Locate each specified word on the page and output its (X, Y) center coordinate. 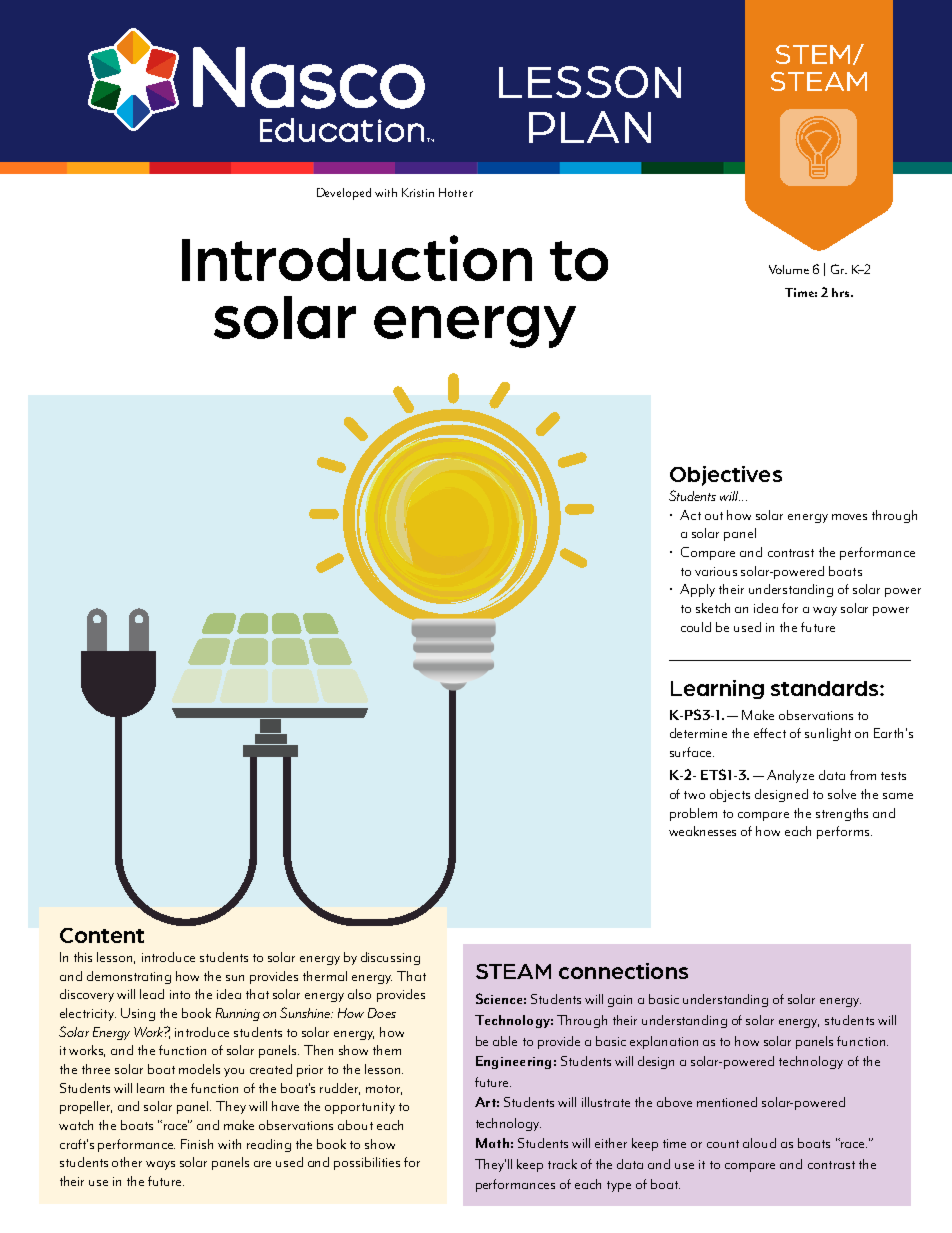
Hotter (456, 192)
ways (160, 1165)
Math (492, 1143)
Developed (344, 194)
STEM (813, 54)
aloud (759, 1143)
